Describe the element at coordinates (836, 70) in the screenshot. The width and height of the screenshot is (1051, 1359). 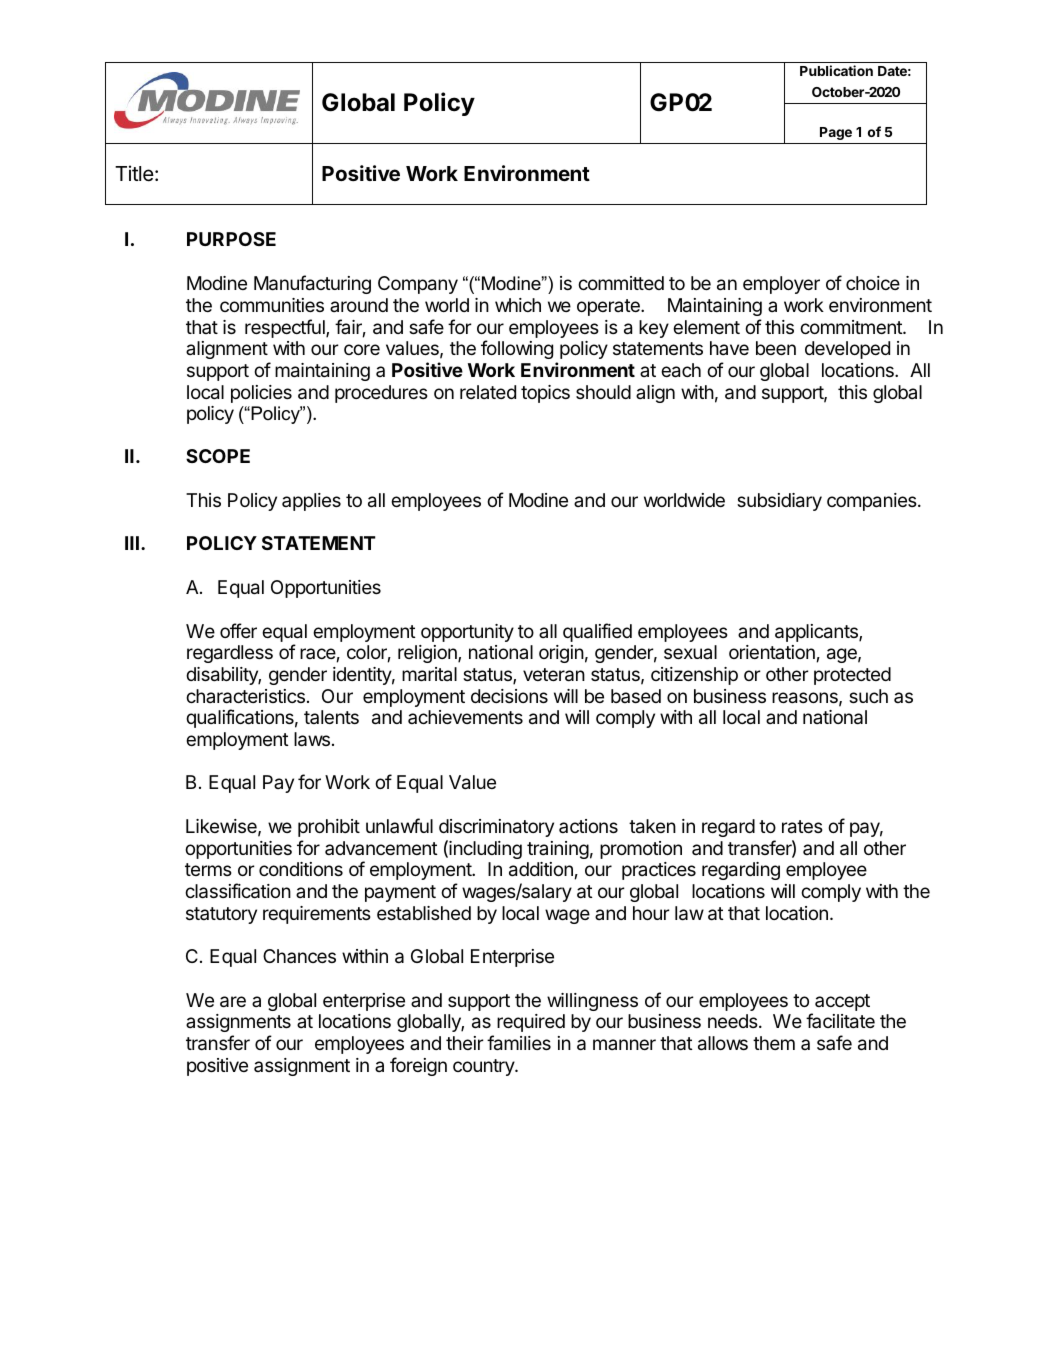
I see `Publication` at that location.
